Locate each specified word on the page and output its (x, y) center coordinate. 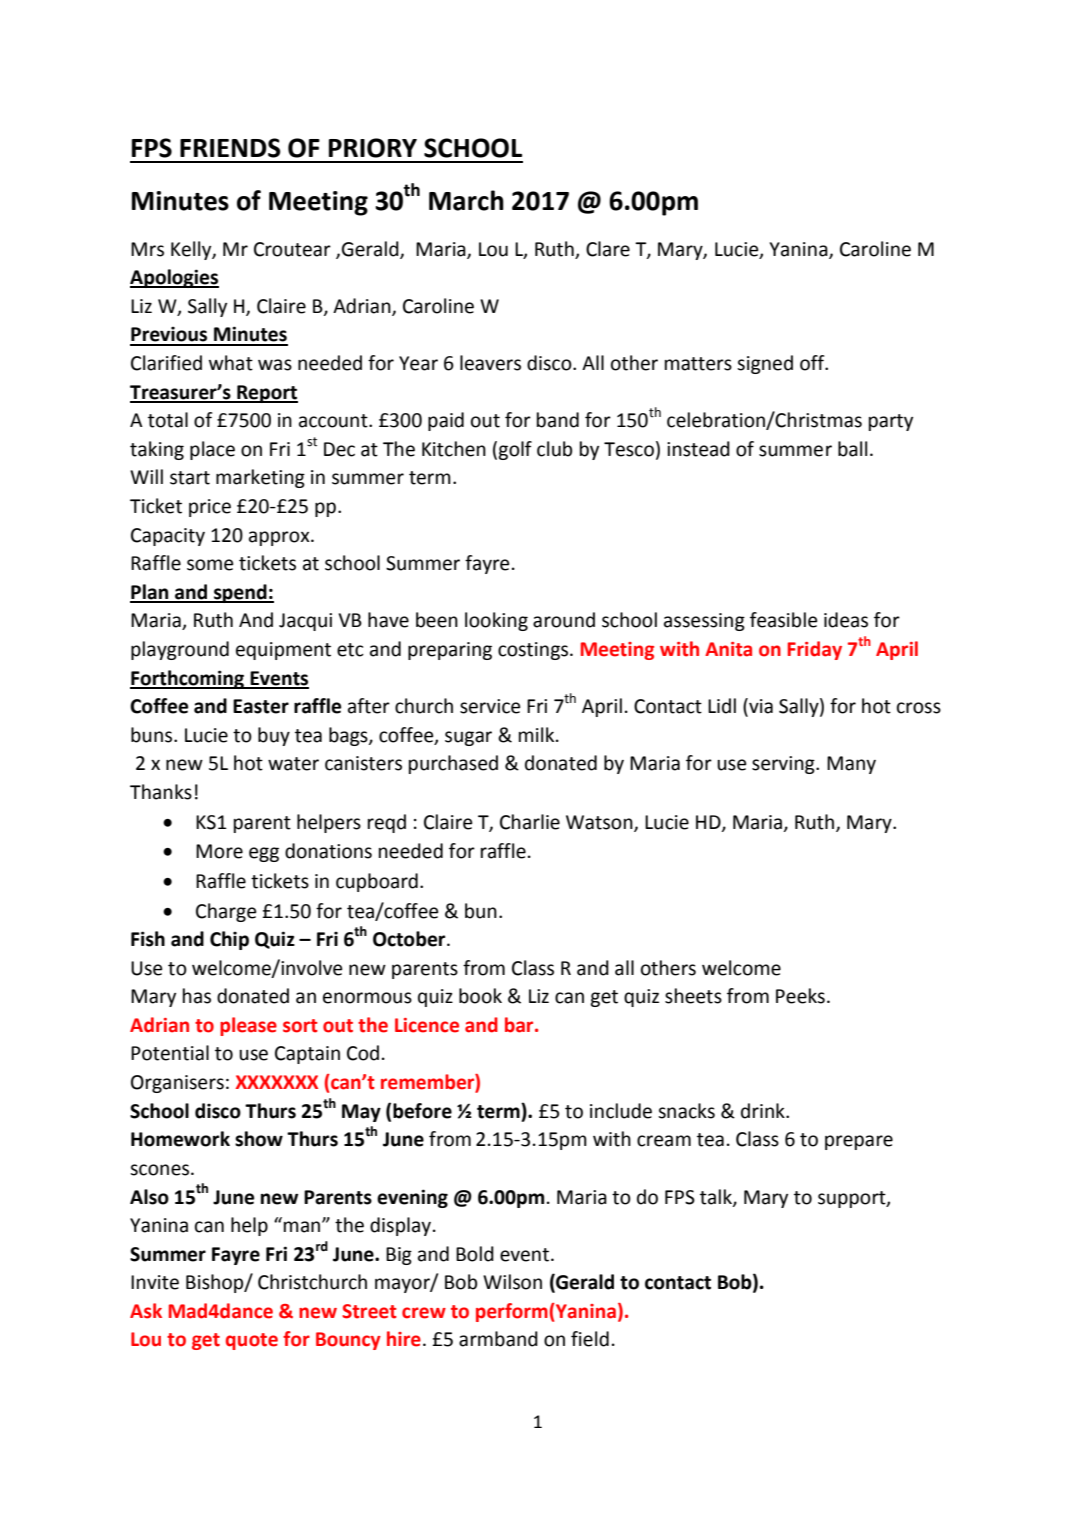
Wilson (512, 1282)
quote (252, 1341)
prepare (859, 1142)
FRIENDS (230, 148)
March (466, 200)
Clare (608, 249)
